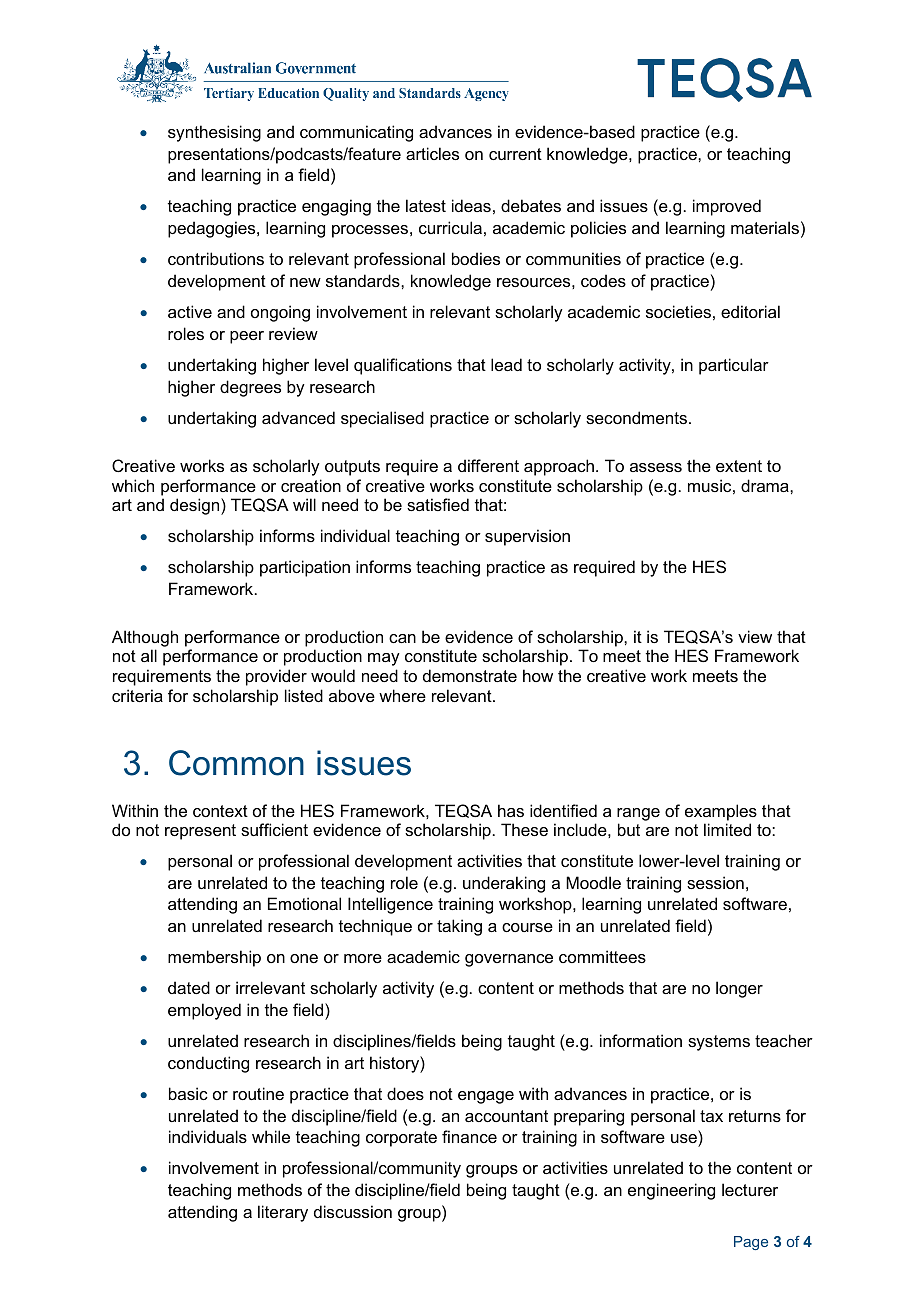 The height and width of the image is (1308, 924). I want to click on improved, so click(727, 207).
